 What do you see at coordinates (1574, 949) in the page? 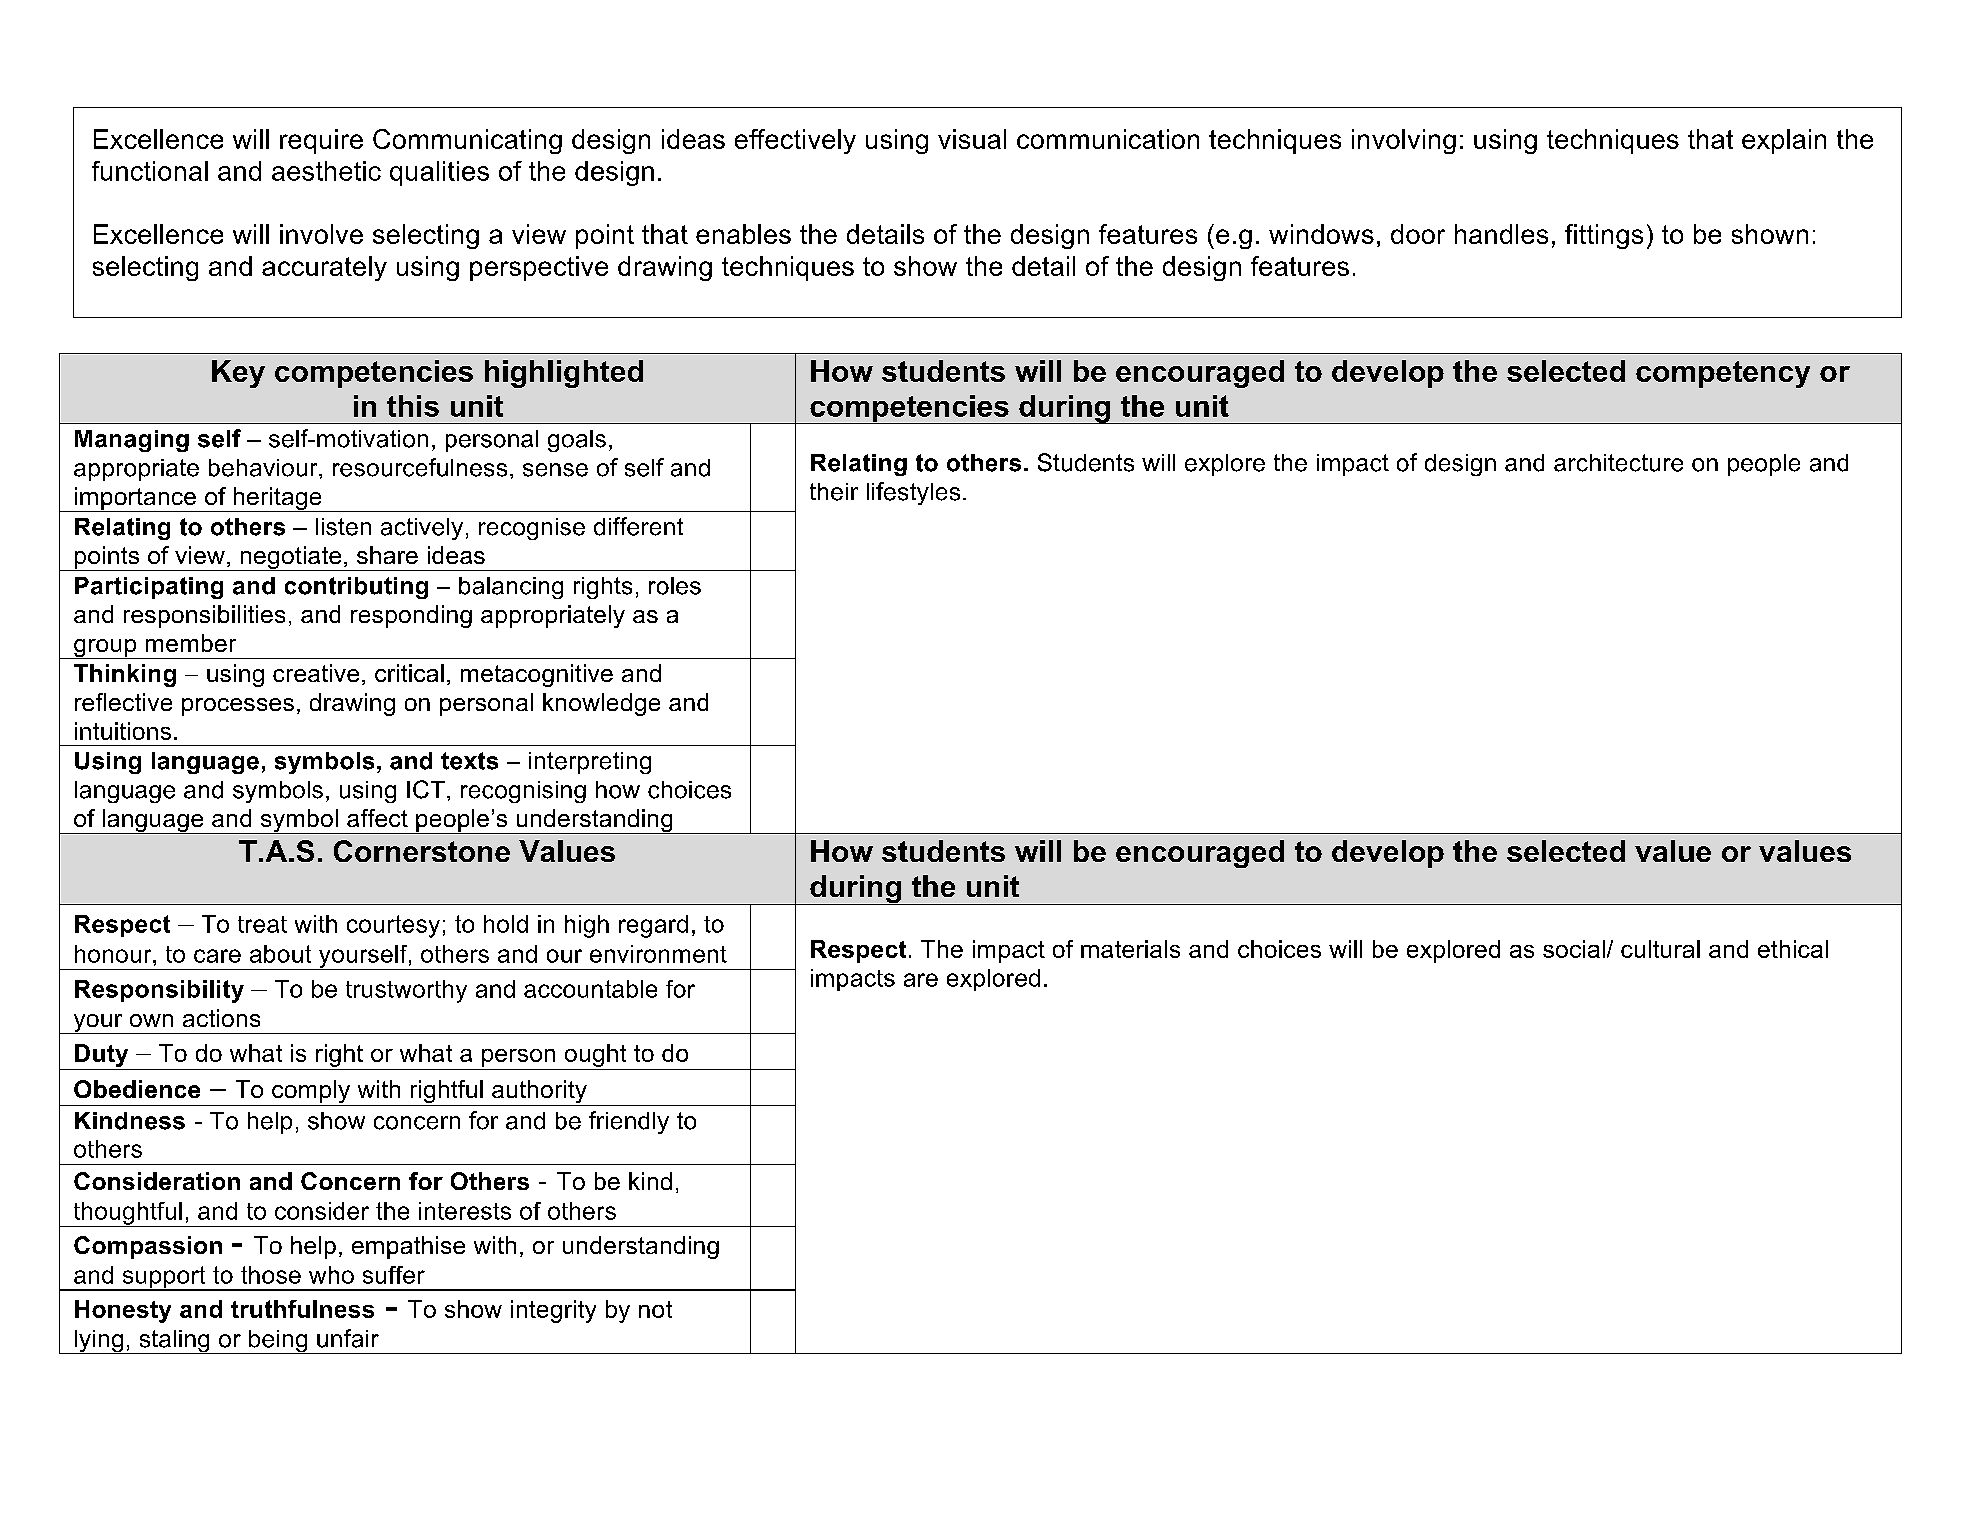
I see `social` at bounding box center [1574, 949].
